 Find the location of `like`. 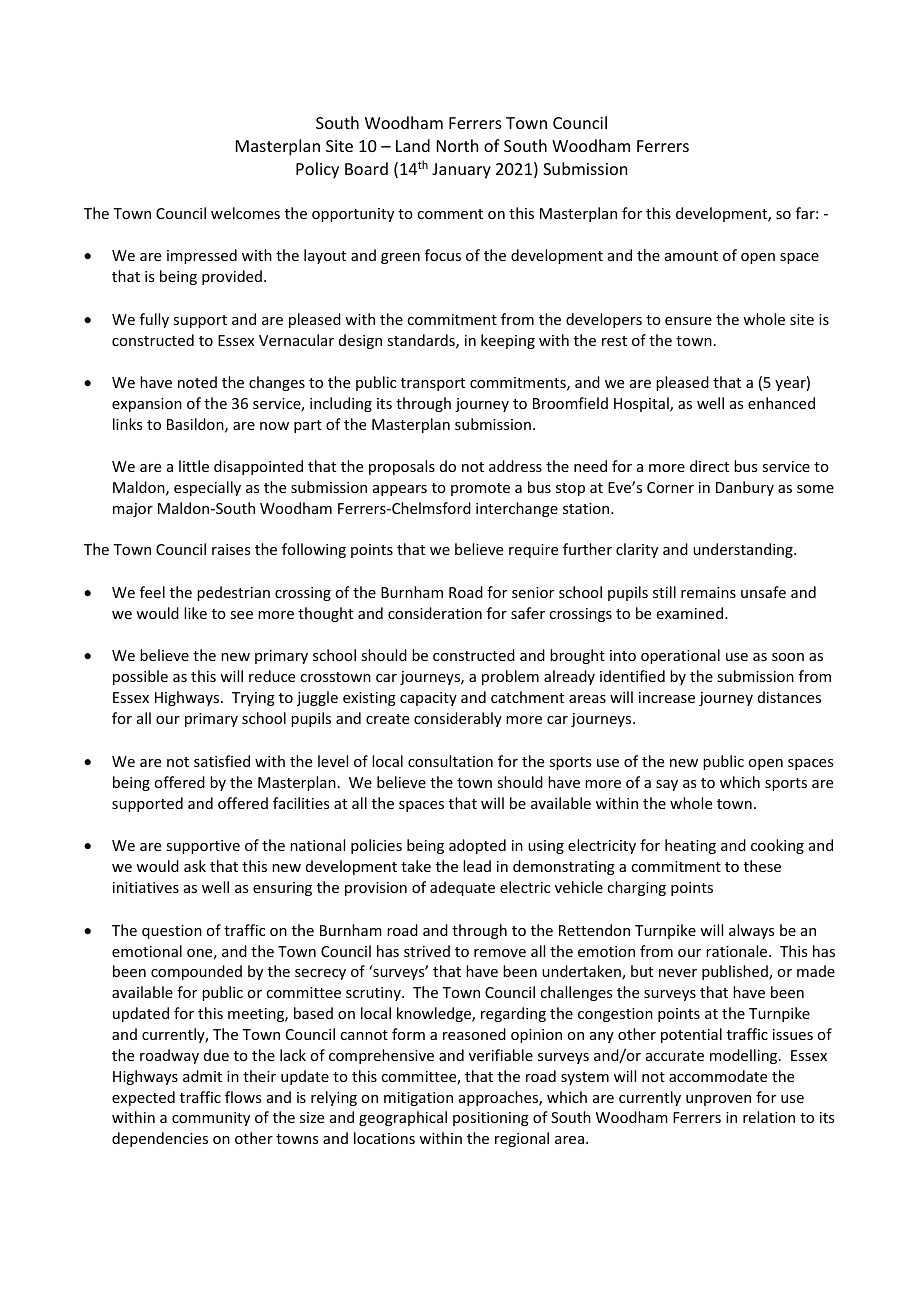

like is located at coordinates (195, 613).
